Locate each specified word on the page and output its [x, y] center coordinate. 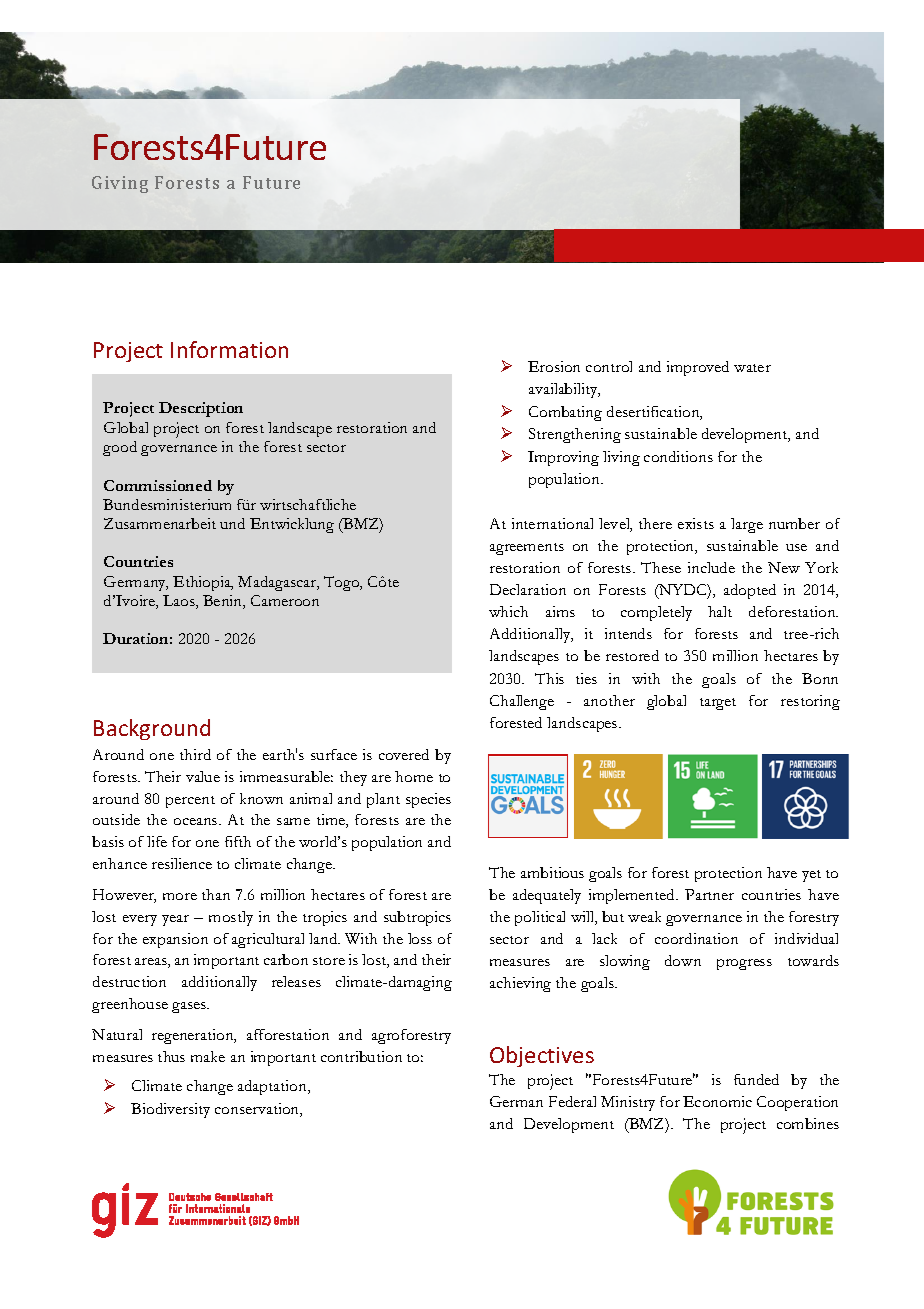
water [752, 368]
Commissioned [158, 485]
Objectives [542, 1056]
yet [811, 876]
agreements [527, 549]
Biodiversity [170, 1110]
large [747, 525]
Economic [717, 1101]
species [428, 800]
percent [190, 802]
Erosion [554, 366]
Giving [120, 184]
